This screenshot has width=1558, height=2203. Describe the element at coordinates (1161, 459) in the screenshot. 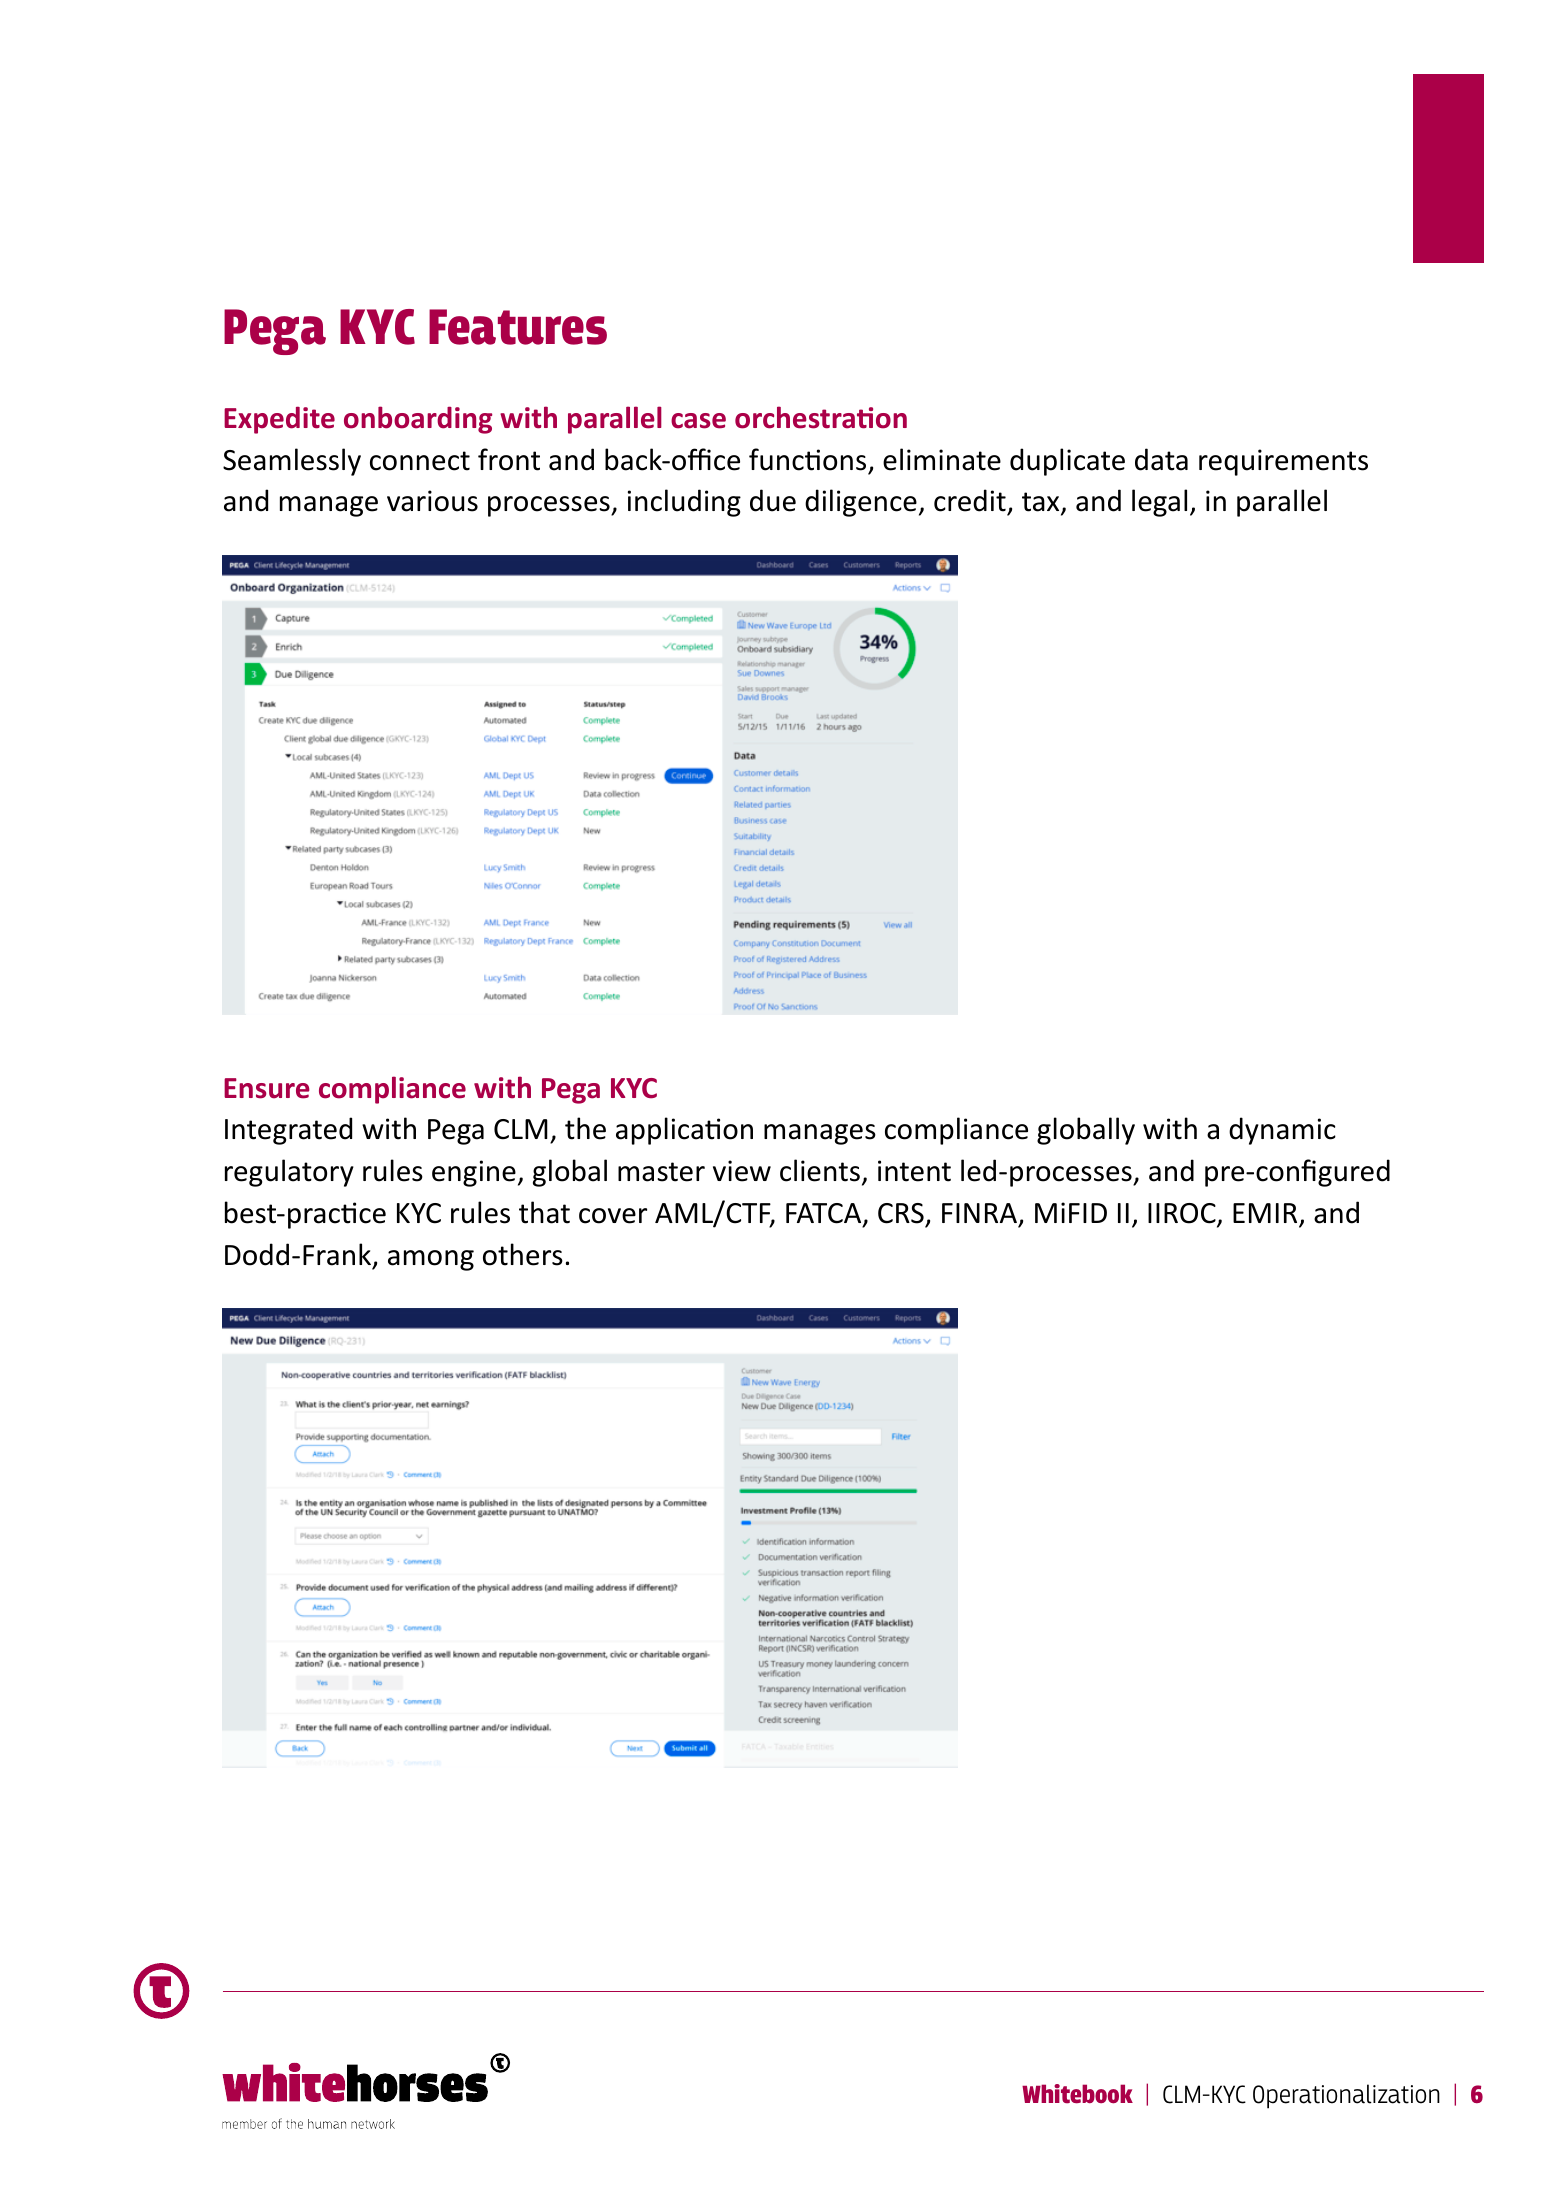

I see `data` at that location.
